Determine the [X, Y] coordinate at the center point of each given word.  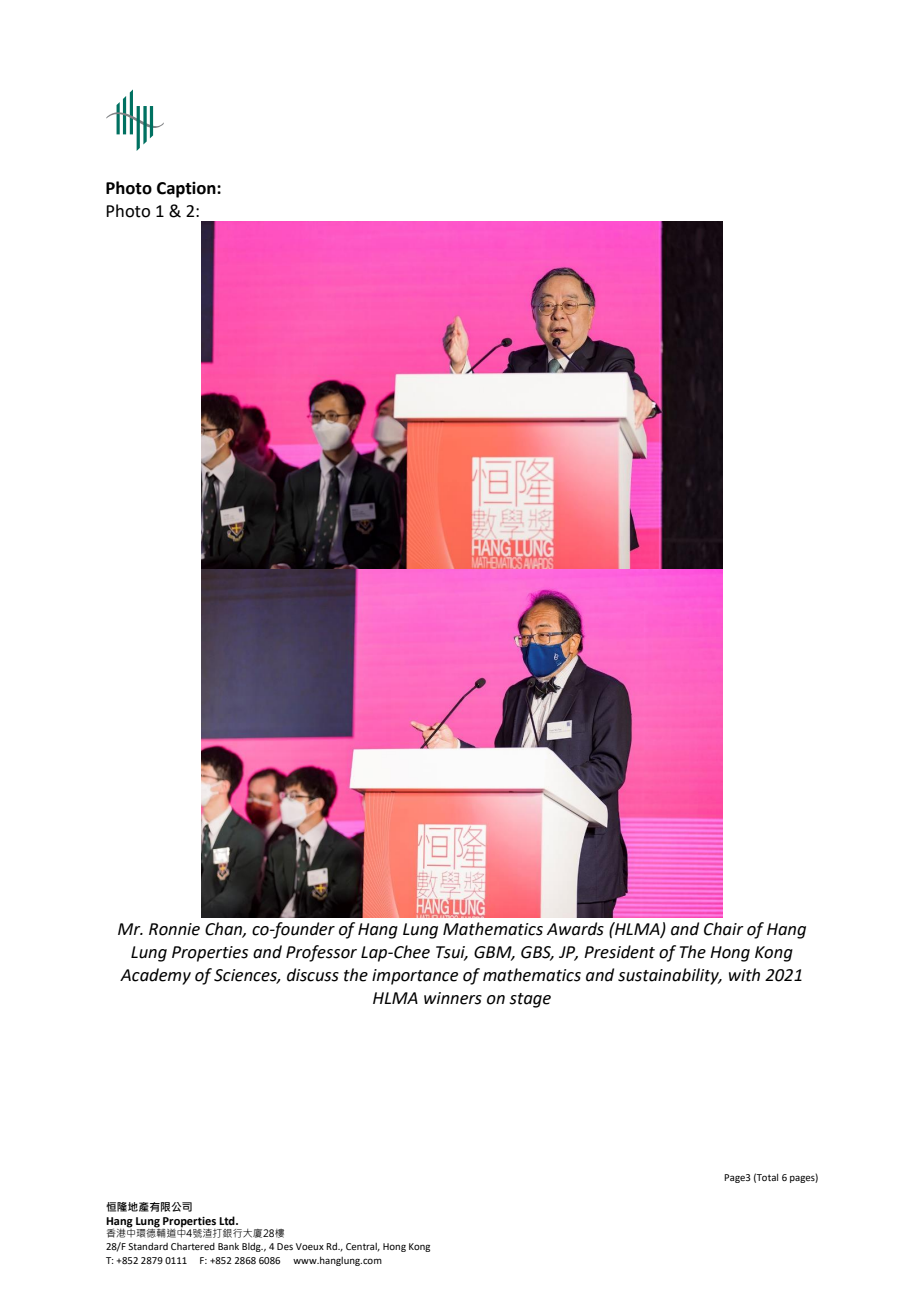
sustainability [669, 976]
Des [285, 1246]
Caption [187, 190]
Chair [724, 929]
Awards [575, 929]
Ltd [228, 1220]
